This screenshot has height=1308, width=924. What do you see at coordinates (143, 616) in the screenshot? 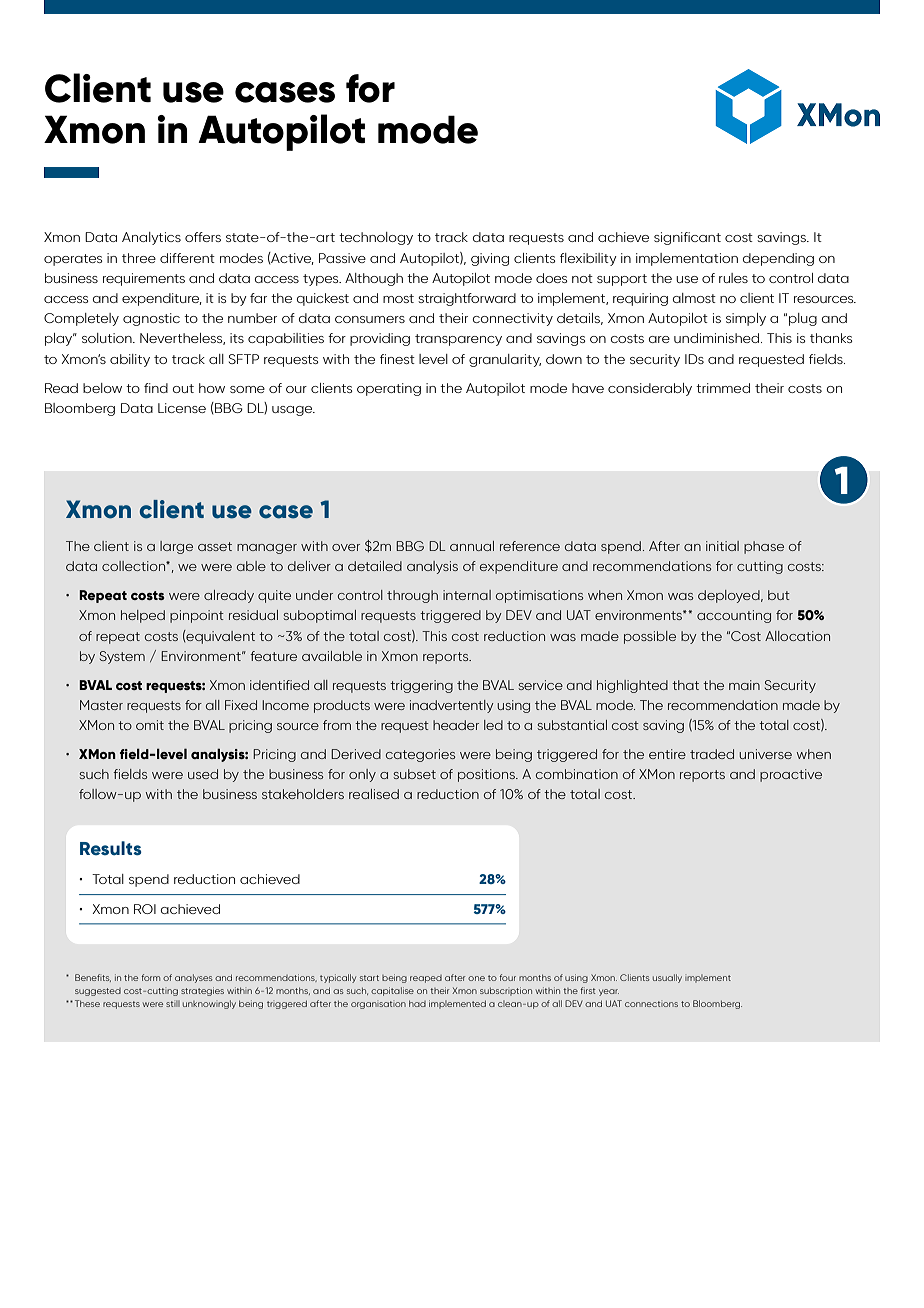
I see `helped` at bounding box center [143, 616].
